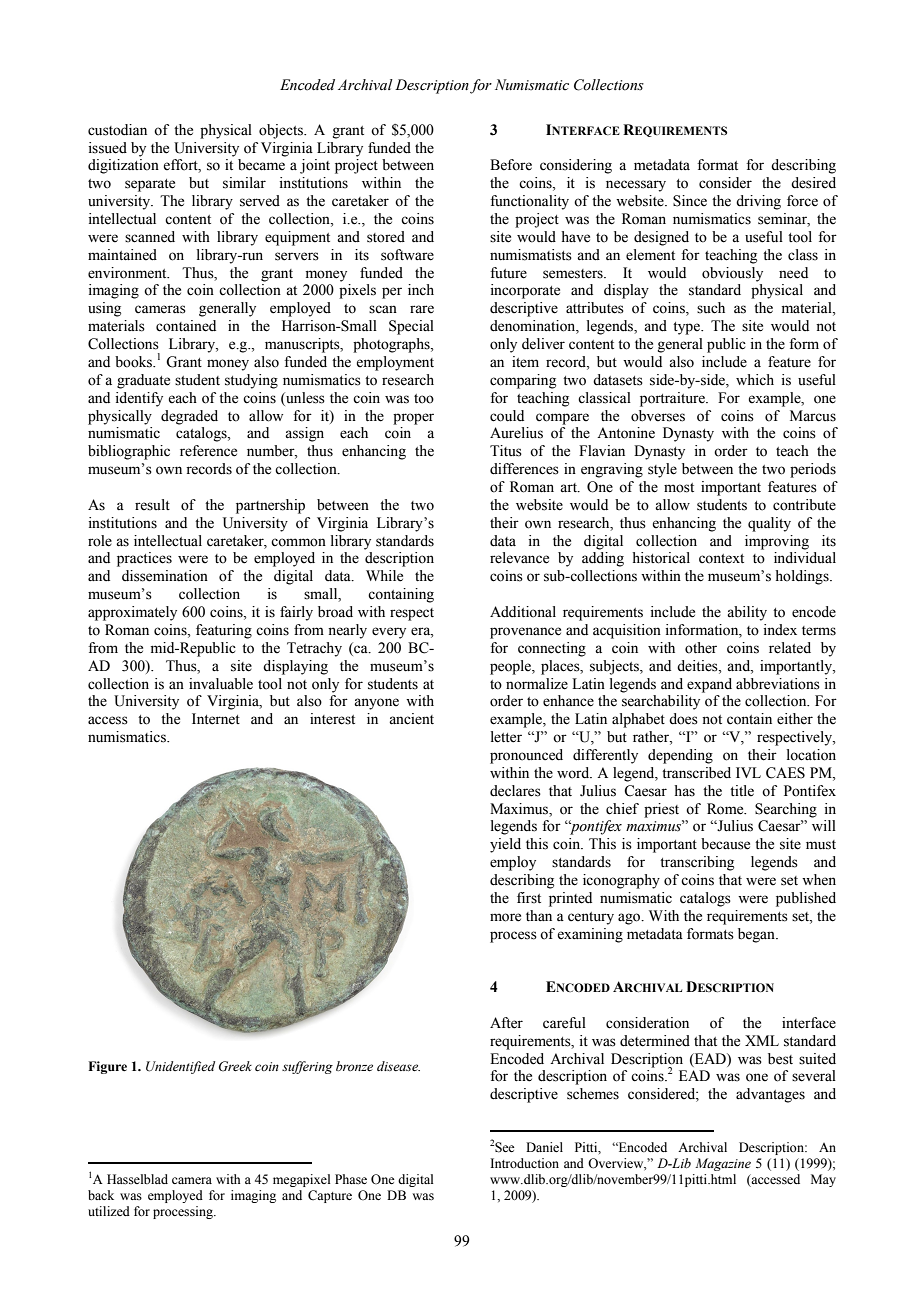 This screenshot has width=924, height=1308. What do you see at coordinates (769, 524) in the screenshot?
I see `quality` at bounding box center [769, 524].
